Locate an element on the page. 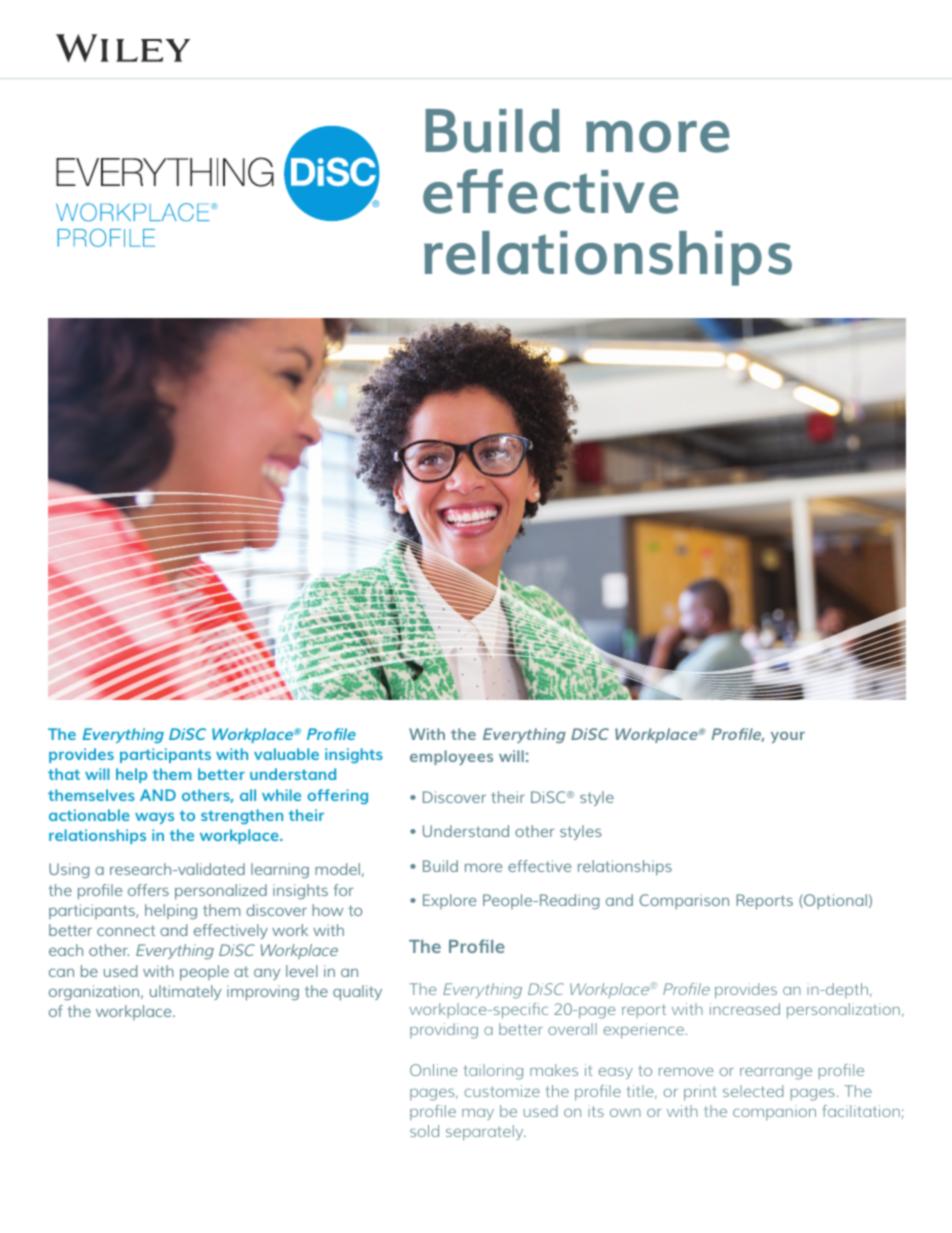 This page has width=952, height=1233. learning is located at coordinates (280, 870).
